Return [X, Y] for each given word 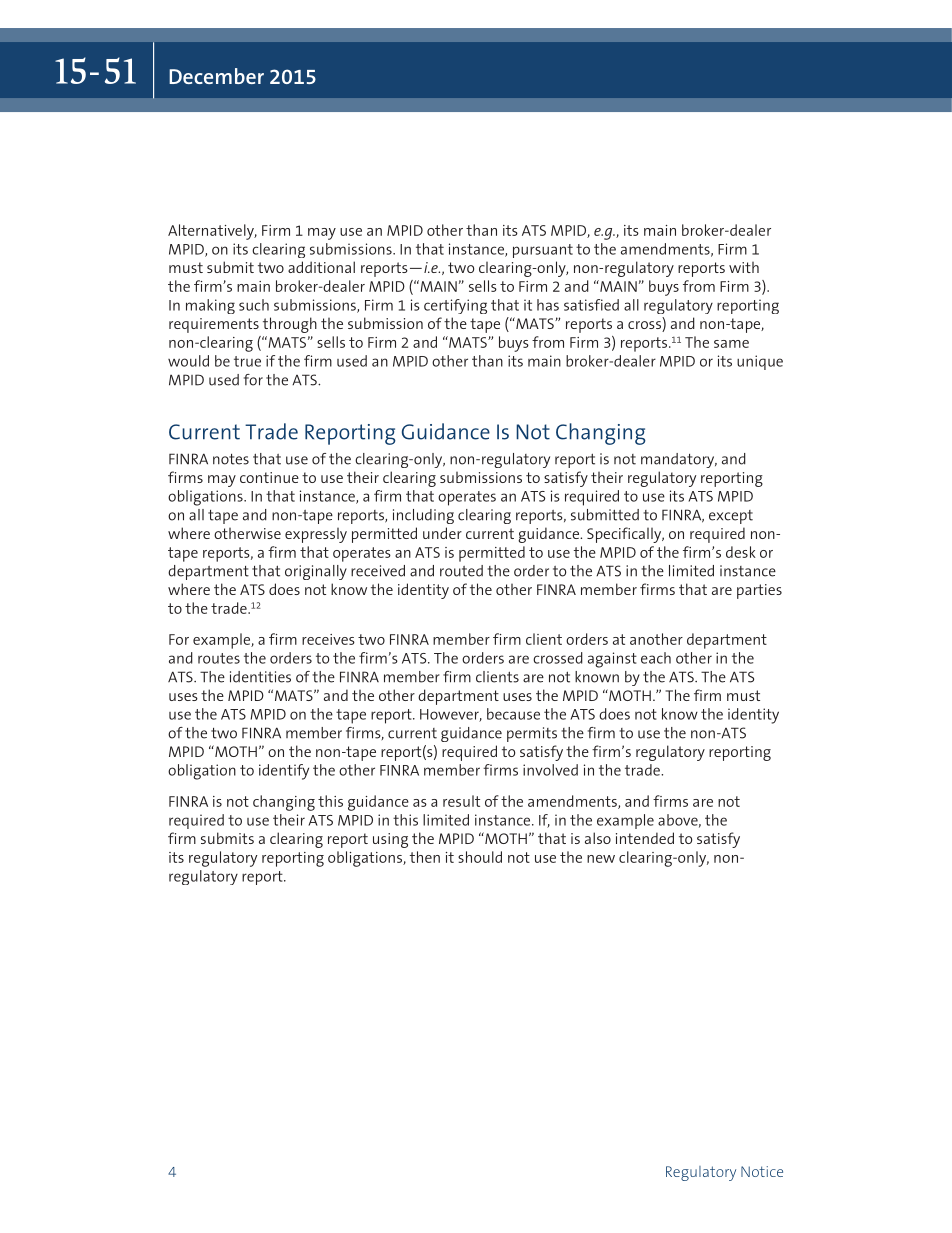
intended [645, 838]
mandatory [679, 460]
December [216, 76]
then [425, 857]
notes [231, 459]
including [423, 516]
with [744, 267]
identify [284, 772]
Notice [762, 1171]
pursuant [543, 251]
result [461, 801]
